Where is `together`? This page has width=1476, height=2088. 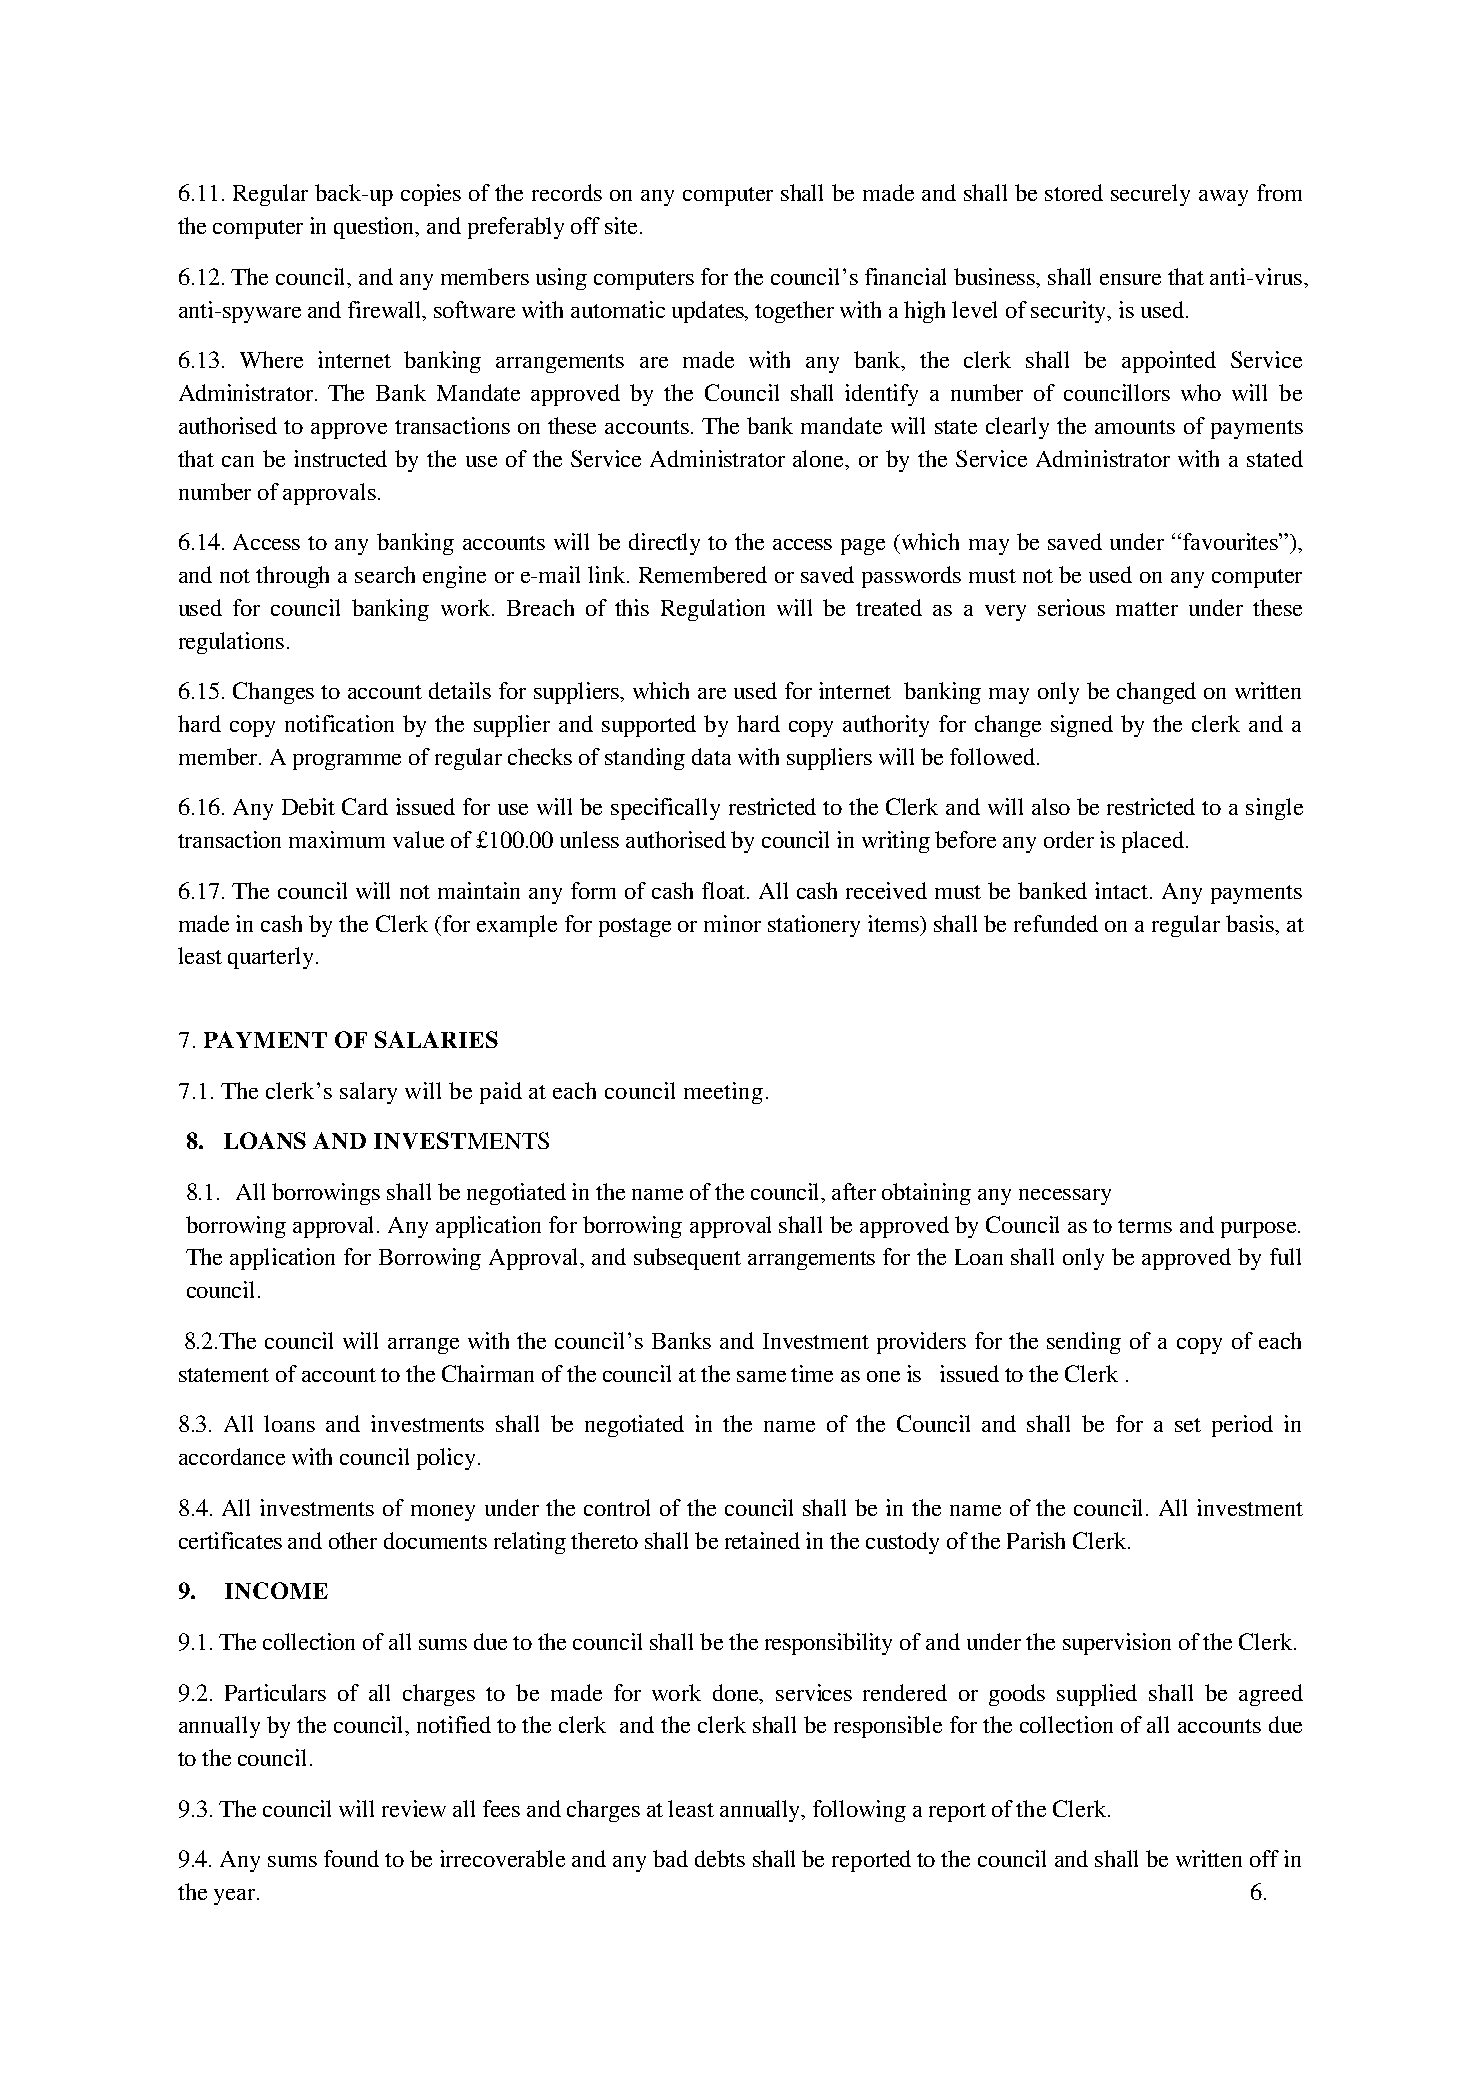 together is located at coordinates (794, 312).
